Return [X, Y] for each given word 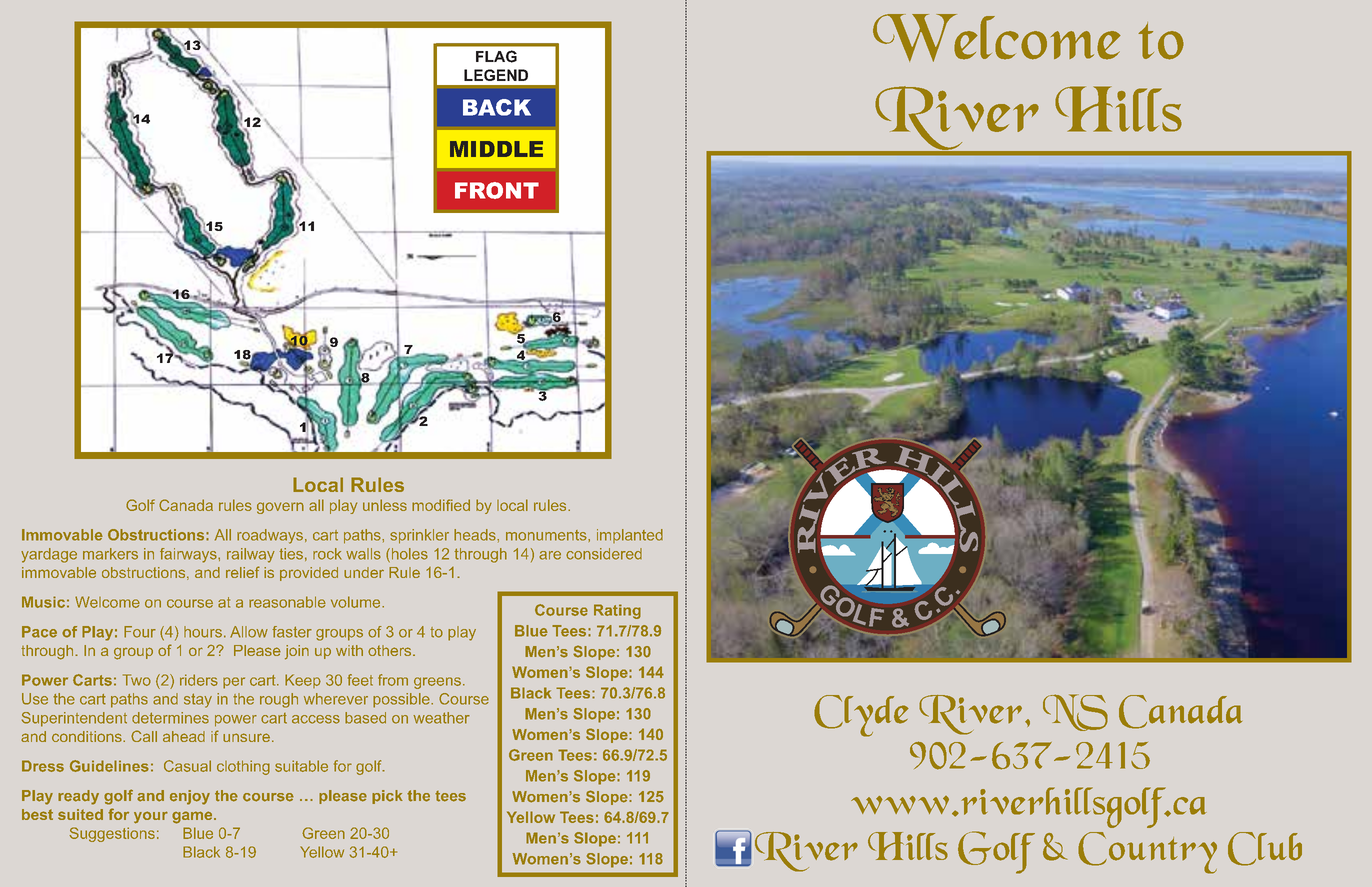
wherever [336, 699]
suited [80, 814]
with [349, 650]
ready [78, 797]
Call [144, 736]
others [391, 650]
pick [387, 797]
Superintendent [74, 719]
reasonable [287, 602]
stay [198, 700]
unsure [246, 737]
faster [292, 632]
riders [199, 680]
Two [137, 680]
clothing [243, 767]
